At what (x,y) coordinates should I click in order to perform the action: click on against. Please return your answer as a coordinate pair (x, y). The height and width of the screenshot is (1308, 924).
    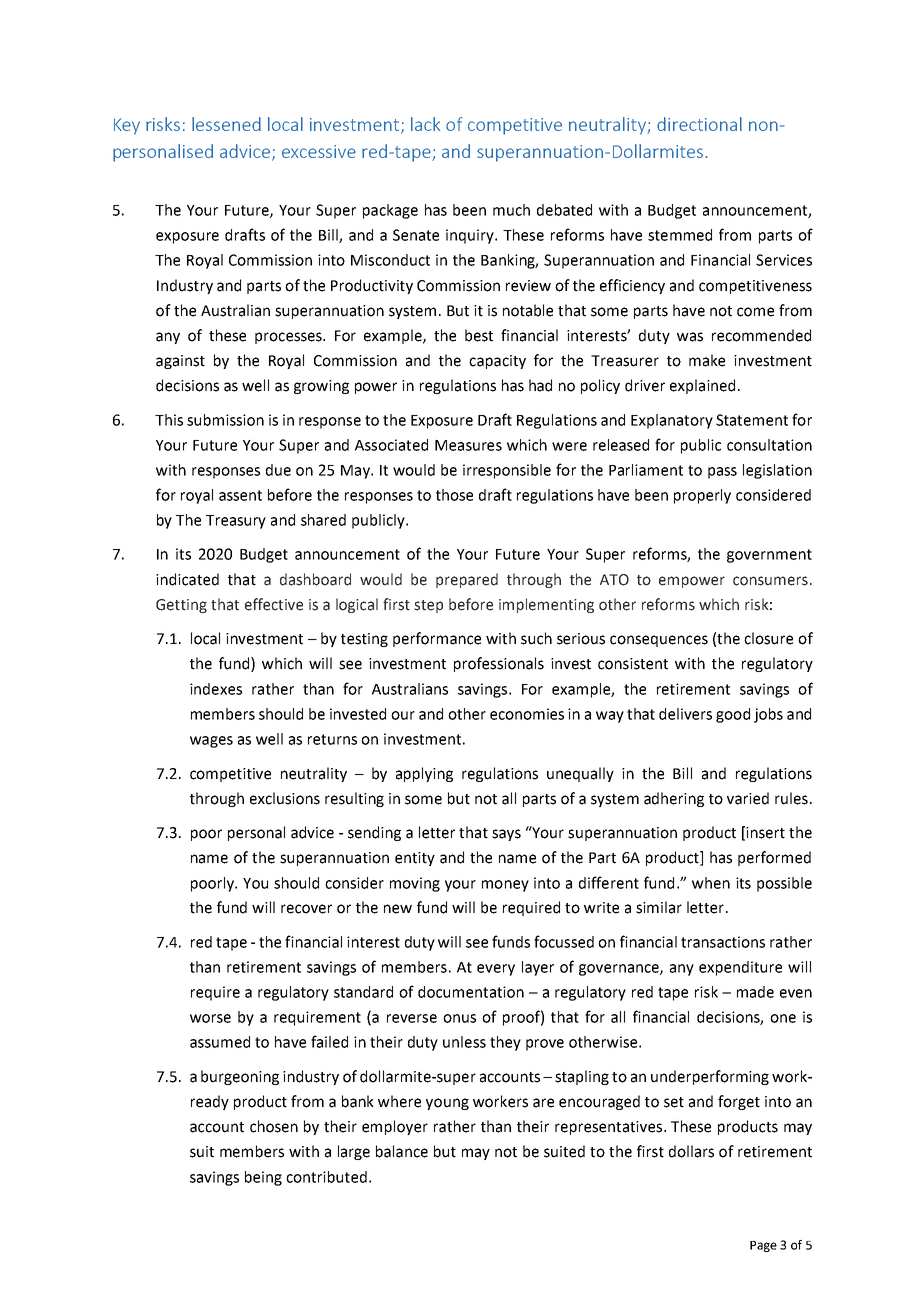
    Looking at the image, I should click on (180, 362).
